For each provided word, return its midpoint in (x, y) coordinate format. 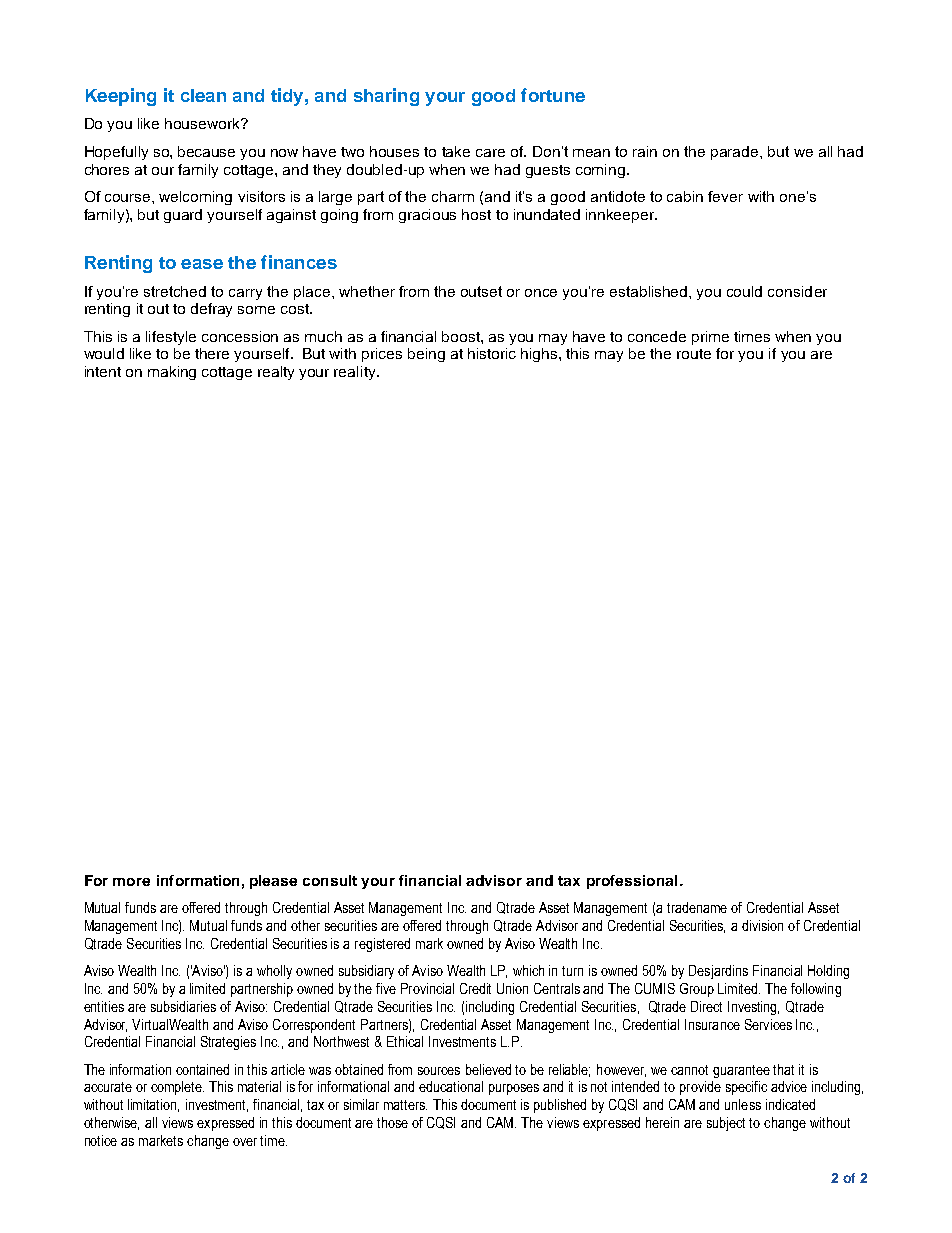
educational (451, 1086)
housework (204, 123)
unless (743, 1104)
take (456, 151)
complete (177, 1088)
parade (736, 153)
